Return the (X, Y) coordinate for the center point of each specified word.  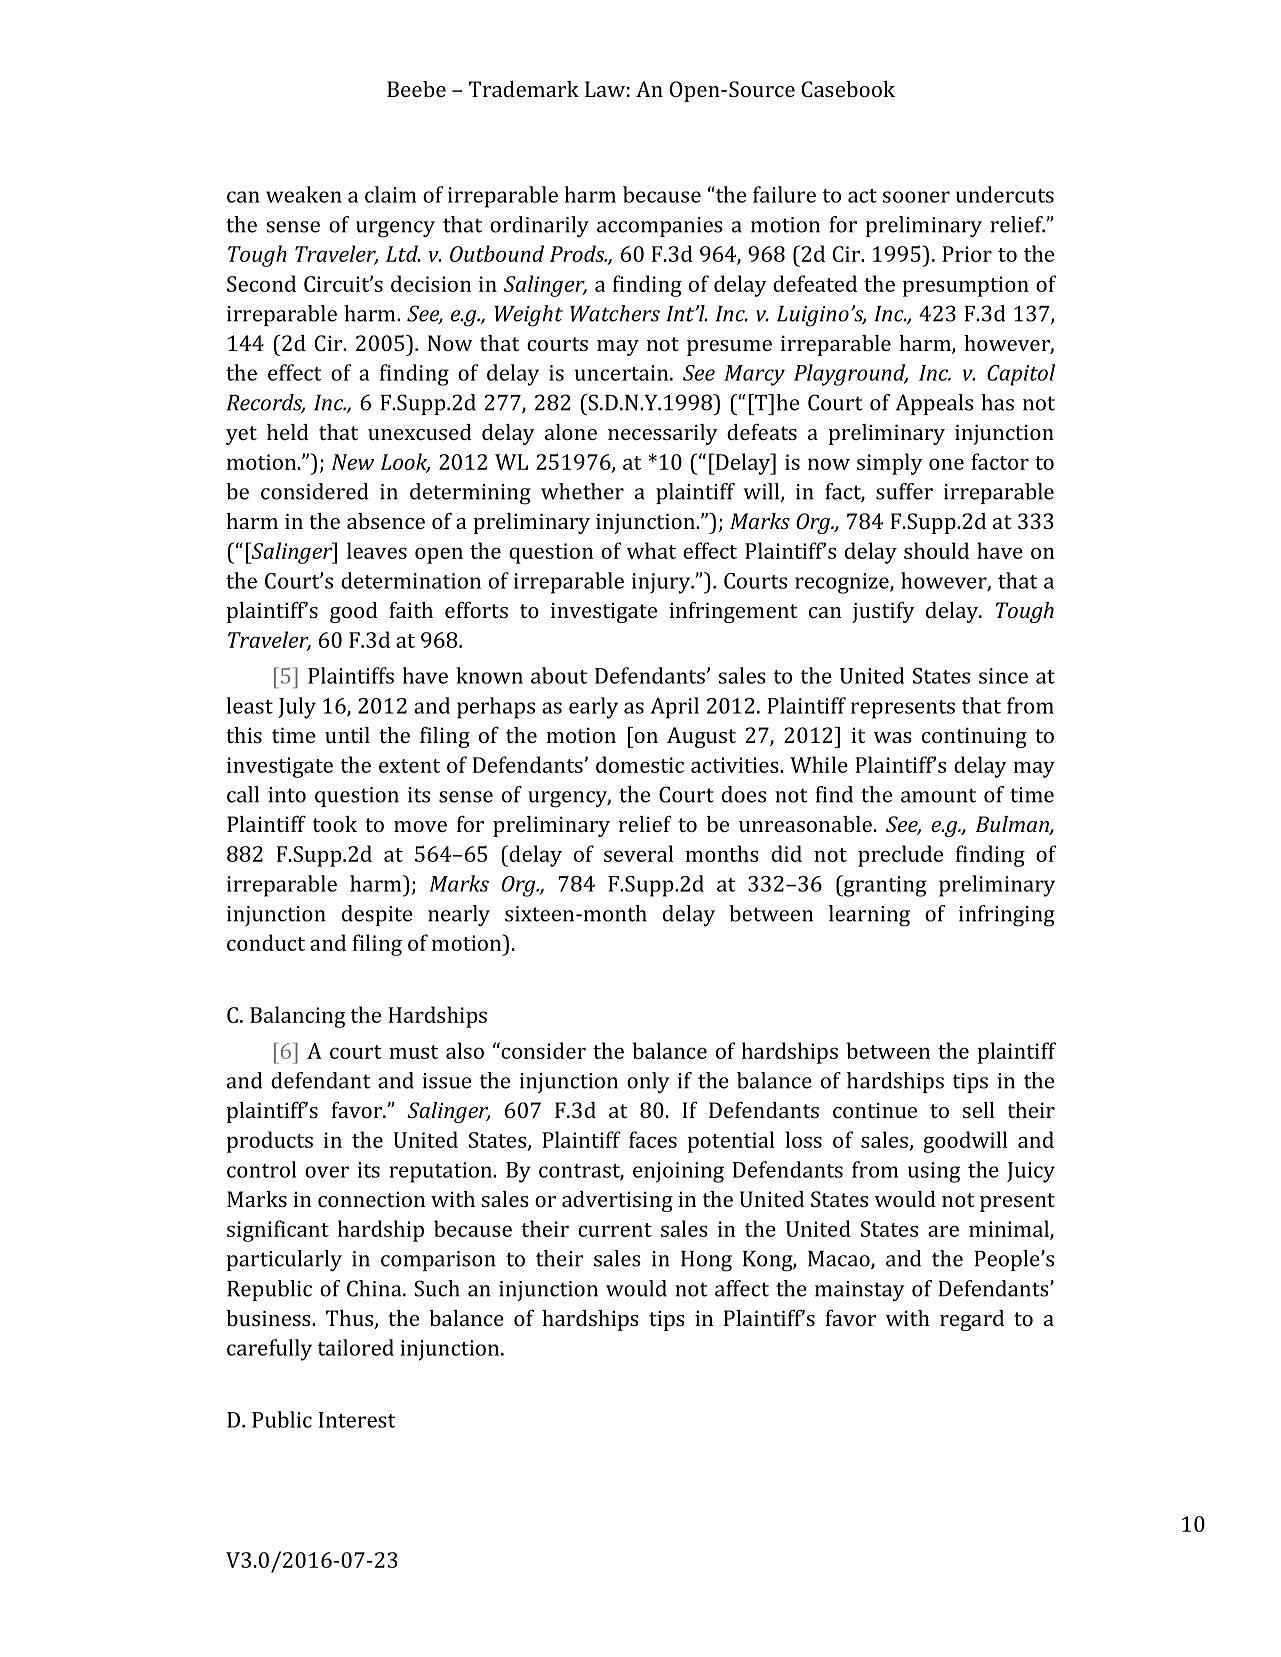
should (936, 550)
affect (742, 1288)
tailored (355, 1347)
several (638, 853)
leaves (377, 550)
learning (869, 916)
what (651, 550)
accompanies (660, 227)
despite (377, 915)
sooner (916, 197)
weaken (304, 194)
